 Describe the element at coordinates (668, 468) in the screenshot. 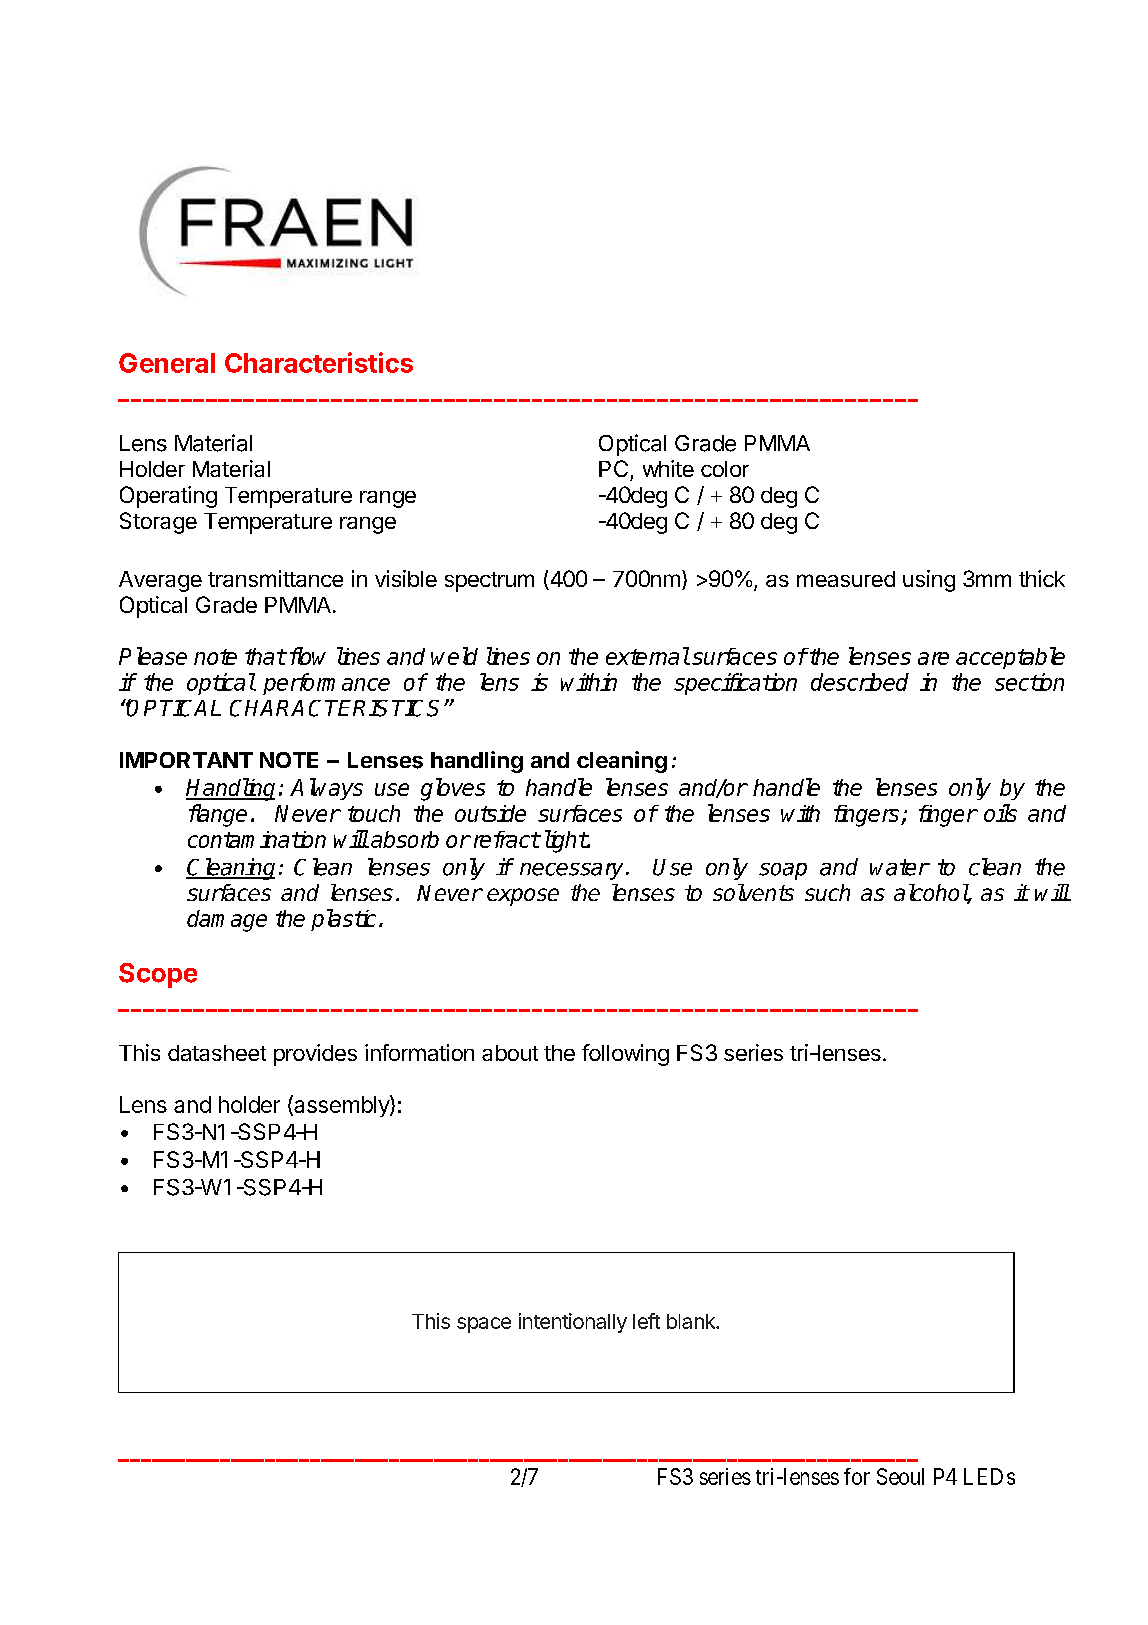

I see `white` at that location.
